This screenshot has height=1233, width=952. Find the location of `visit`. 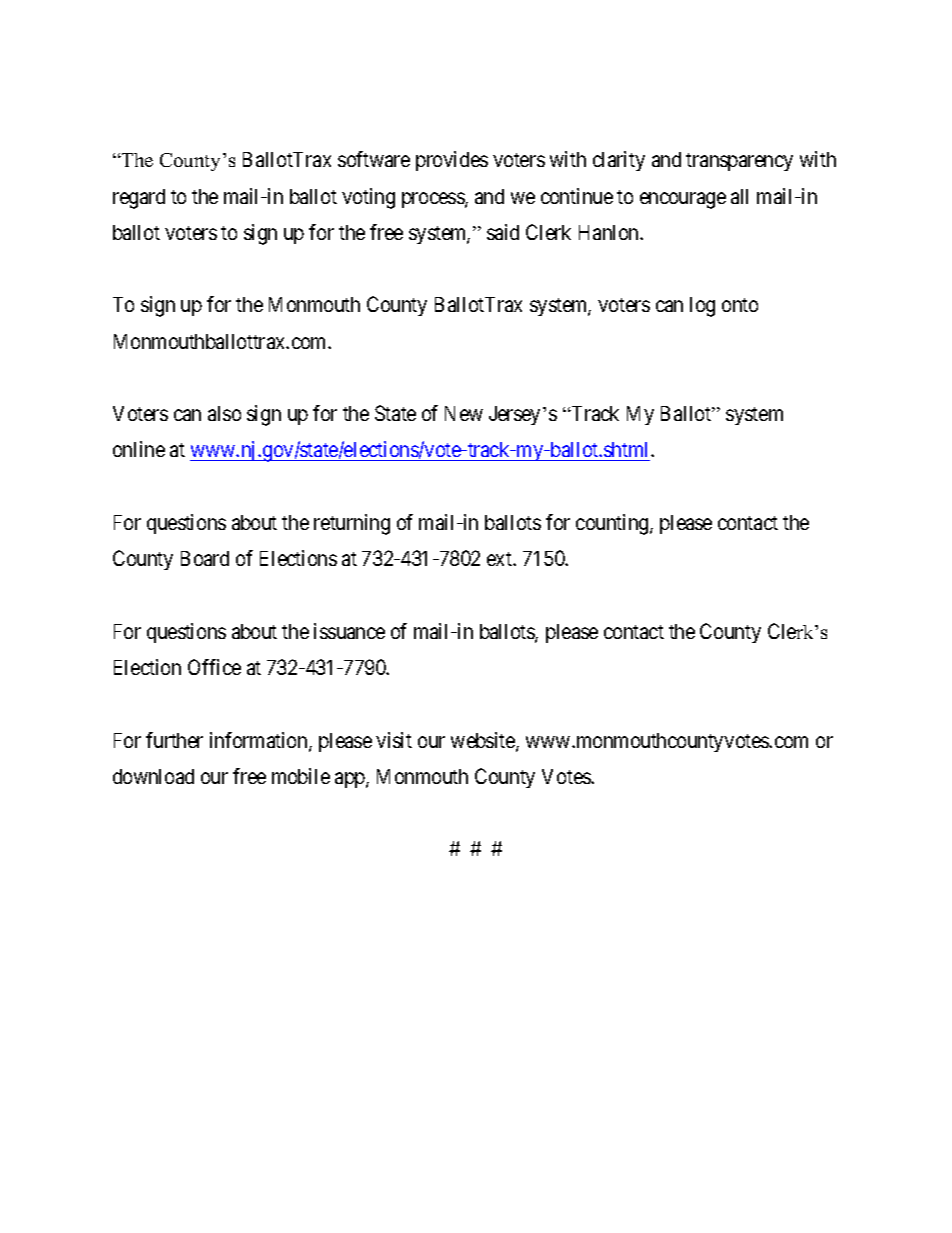

visit is located at coordinates (394, 740).
